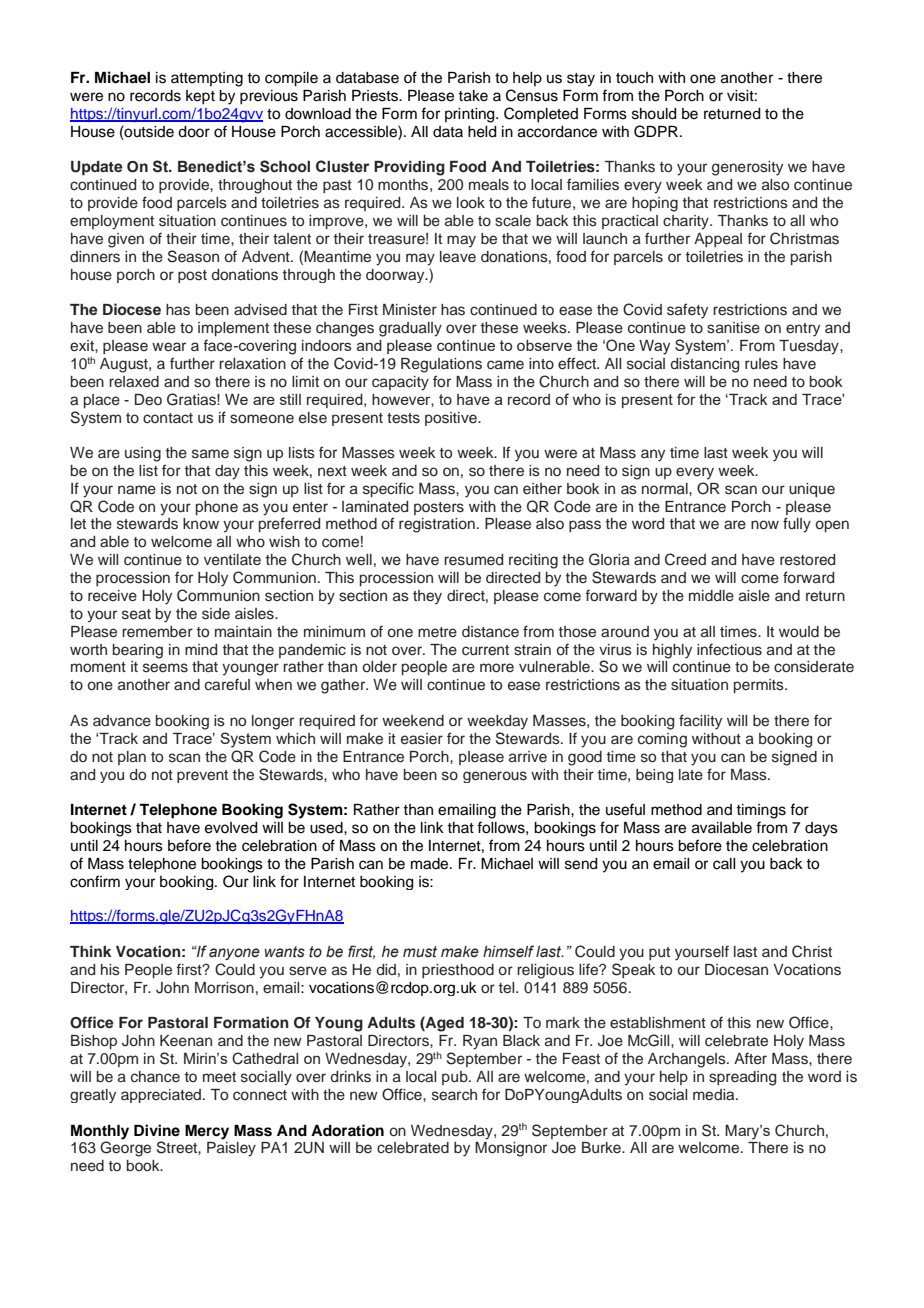 This page has width=924, height=1308. I want to click on positive, so click(452, 419).
